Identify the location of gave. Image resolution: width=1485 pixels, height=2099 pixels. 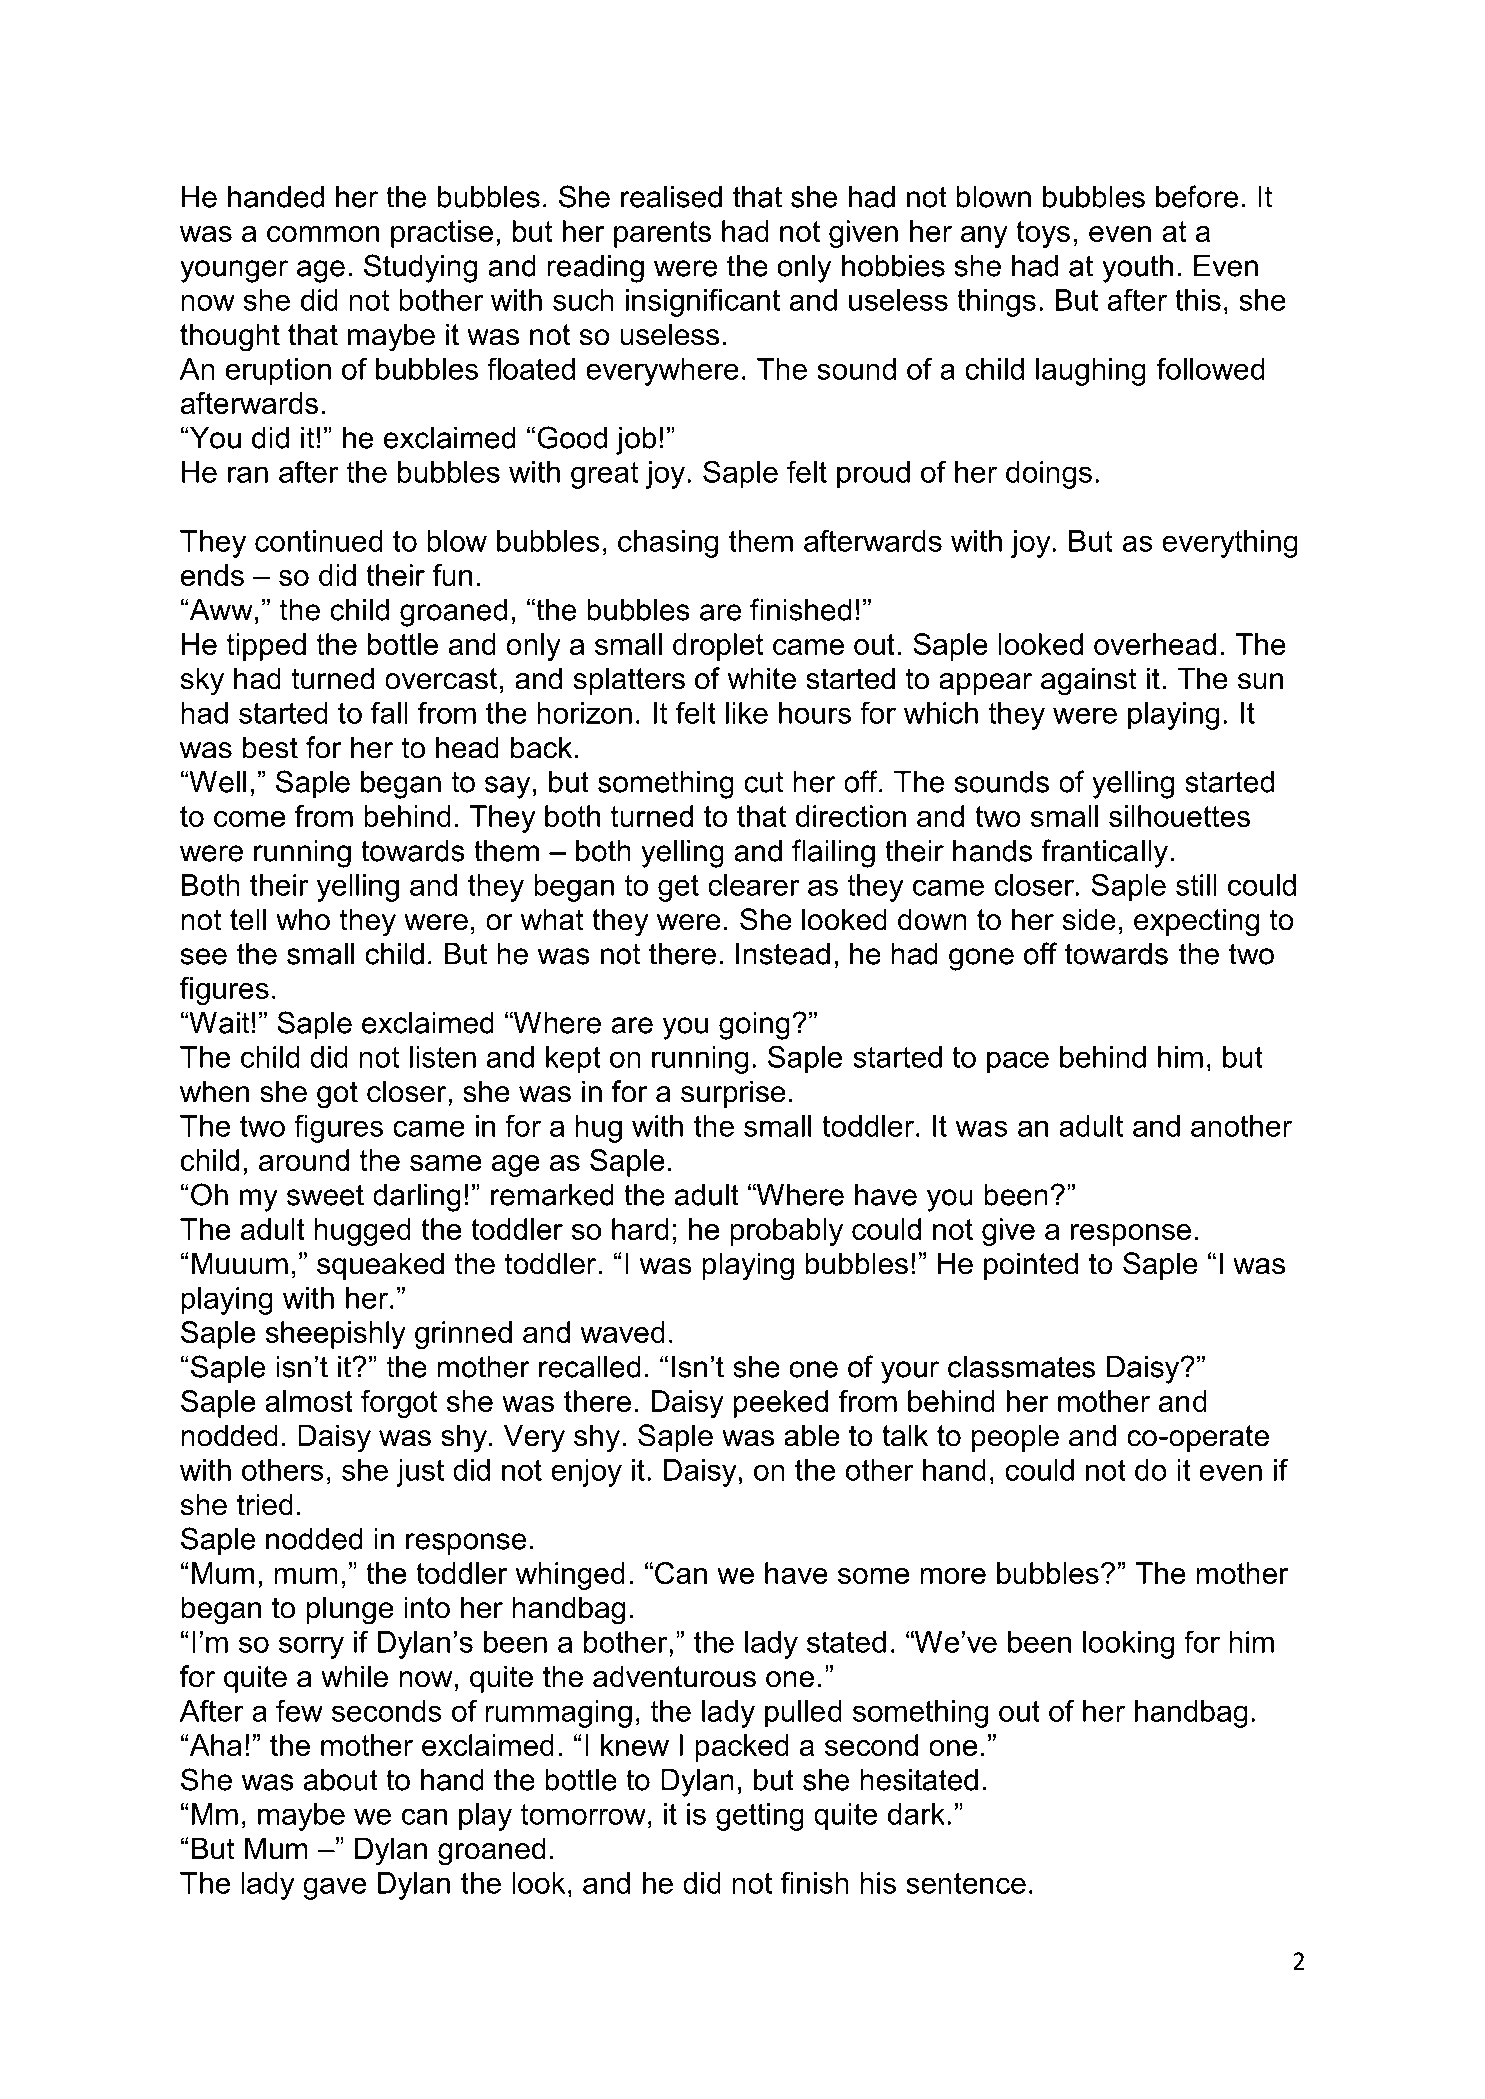
(334, 1888).
